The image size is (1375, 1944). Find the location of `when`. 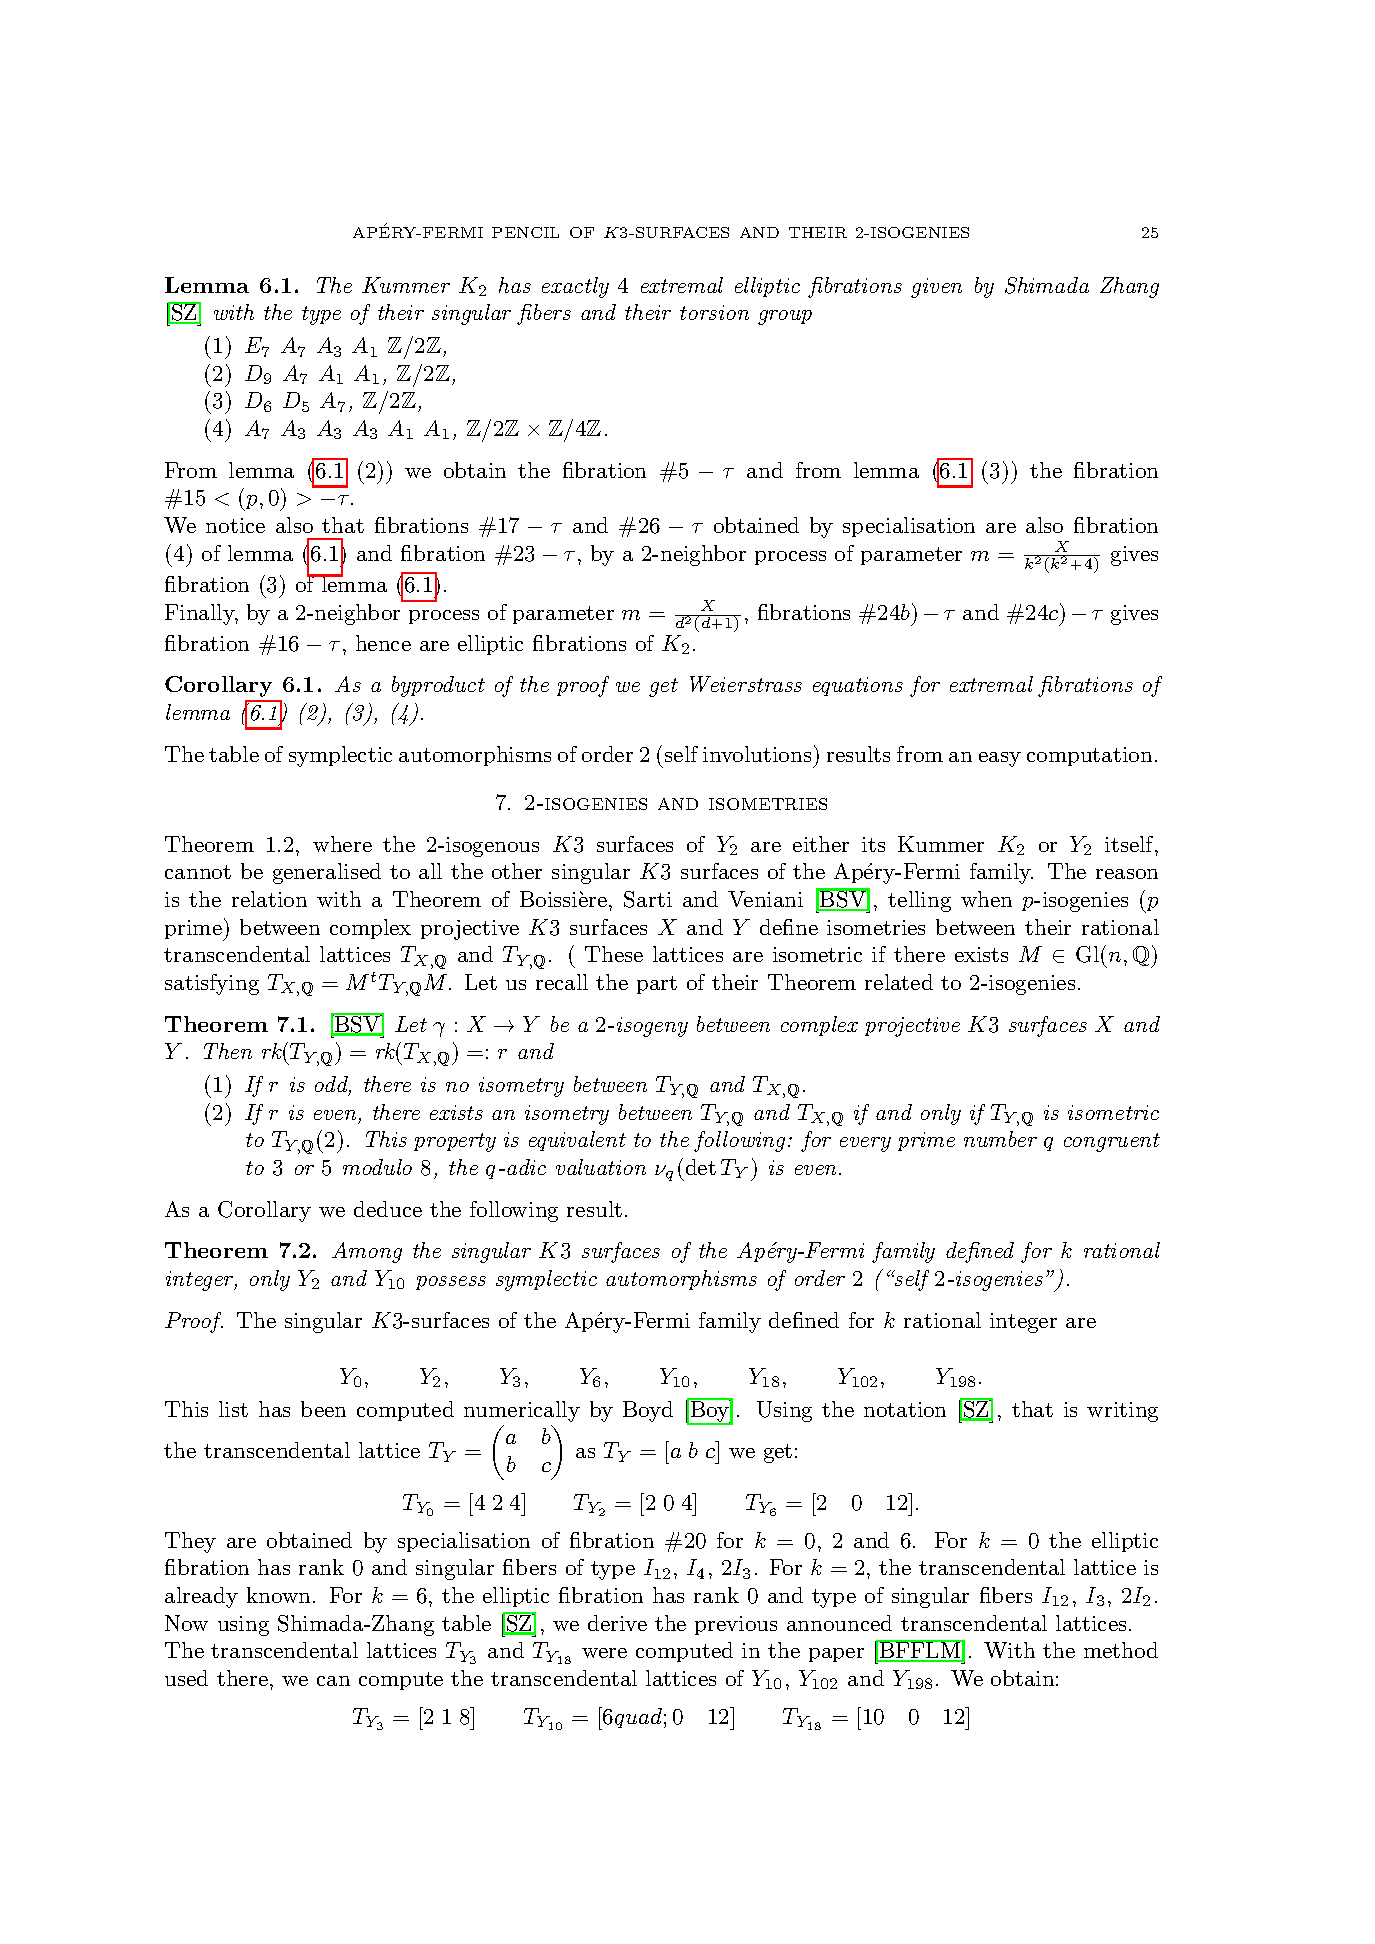

when is located at coordinates (986, 899).
